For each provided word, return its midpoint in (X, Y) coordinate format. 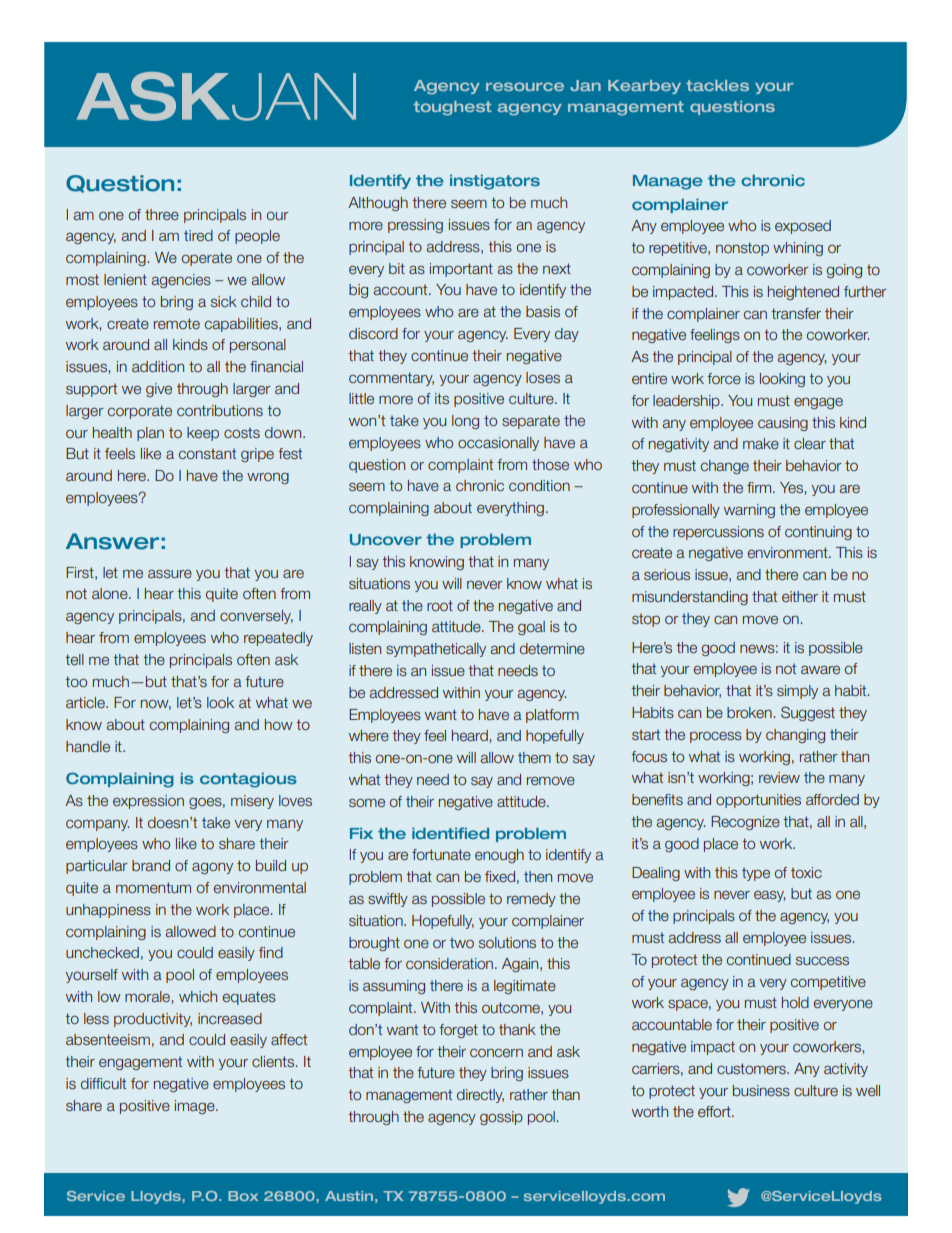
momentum (153, 887)
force (724, 378)
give (159, 390)
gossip (501, 1118)
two (462, 942)
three (162, 214)
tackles (717, 85)
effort (715, 1111)
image (196, 1107)
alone (111, 593)
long (465, 422)
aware (820, 669)
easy (769, 896)
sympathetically (436, 650)
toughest (453, 108)
